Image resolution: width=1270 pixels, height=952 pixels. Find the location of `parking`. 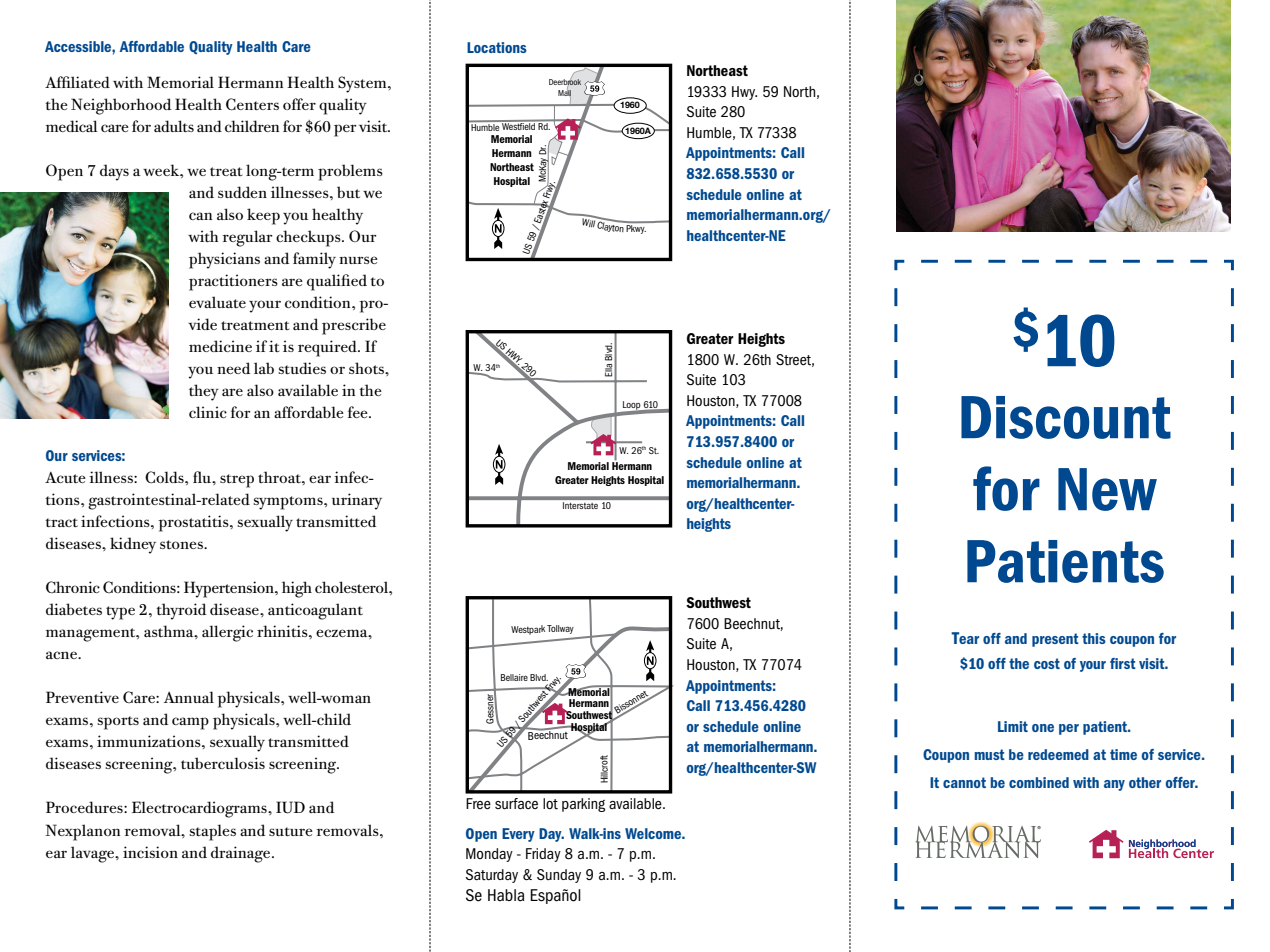

parking is located at coordinates (583, 805).
